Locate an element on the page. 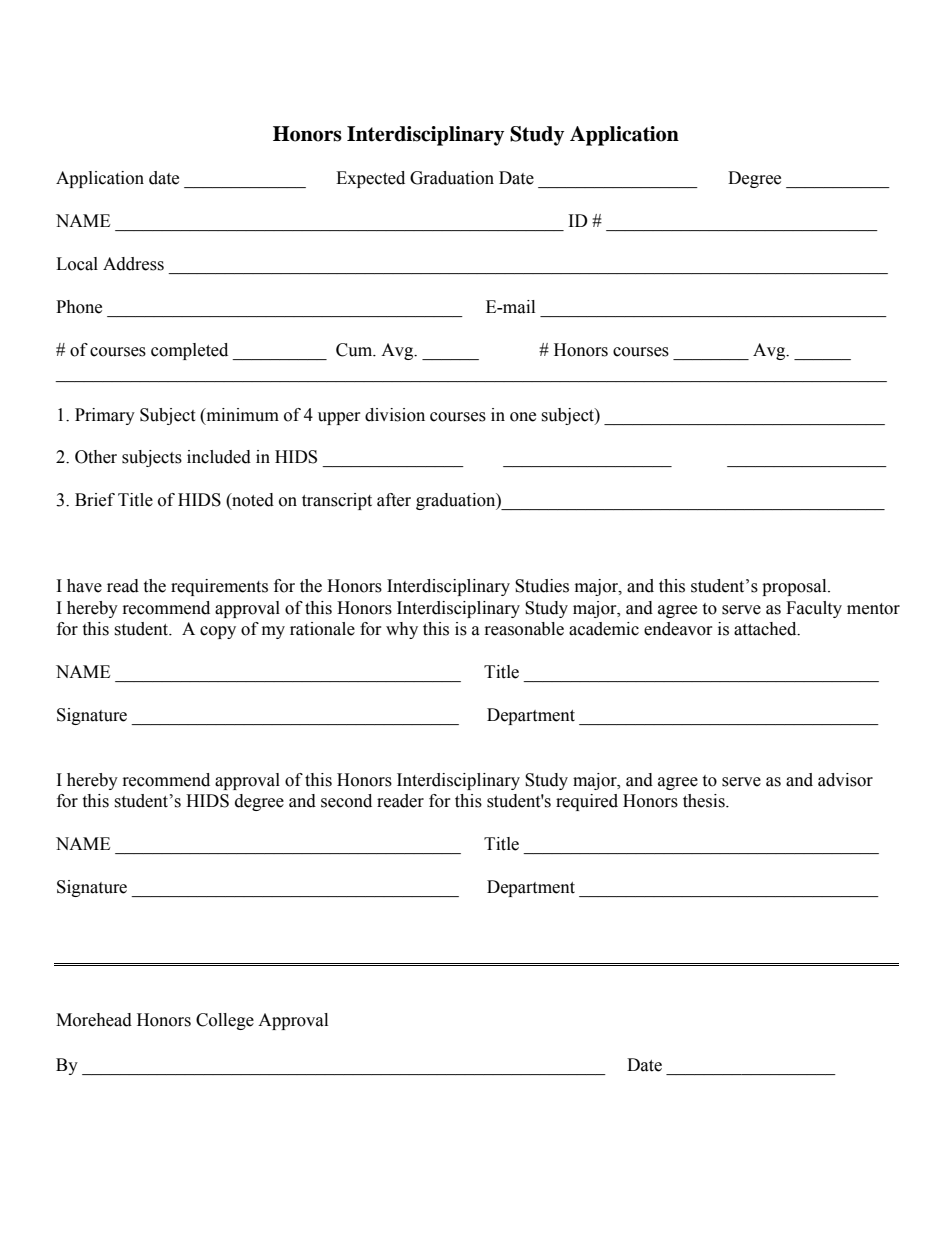 This image has height=1233, width=952. Cum is located at coordinates (355, 350).
